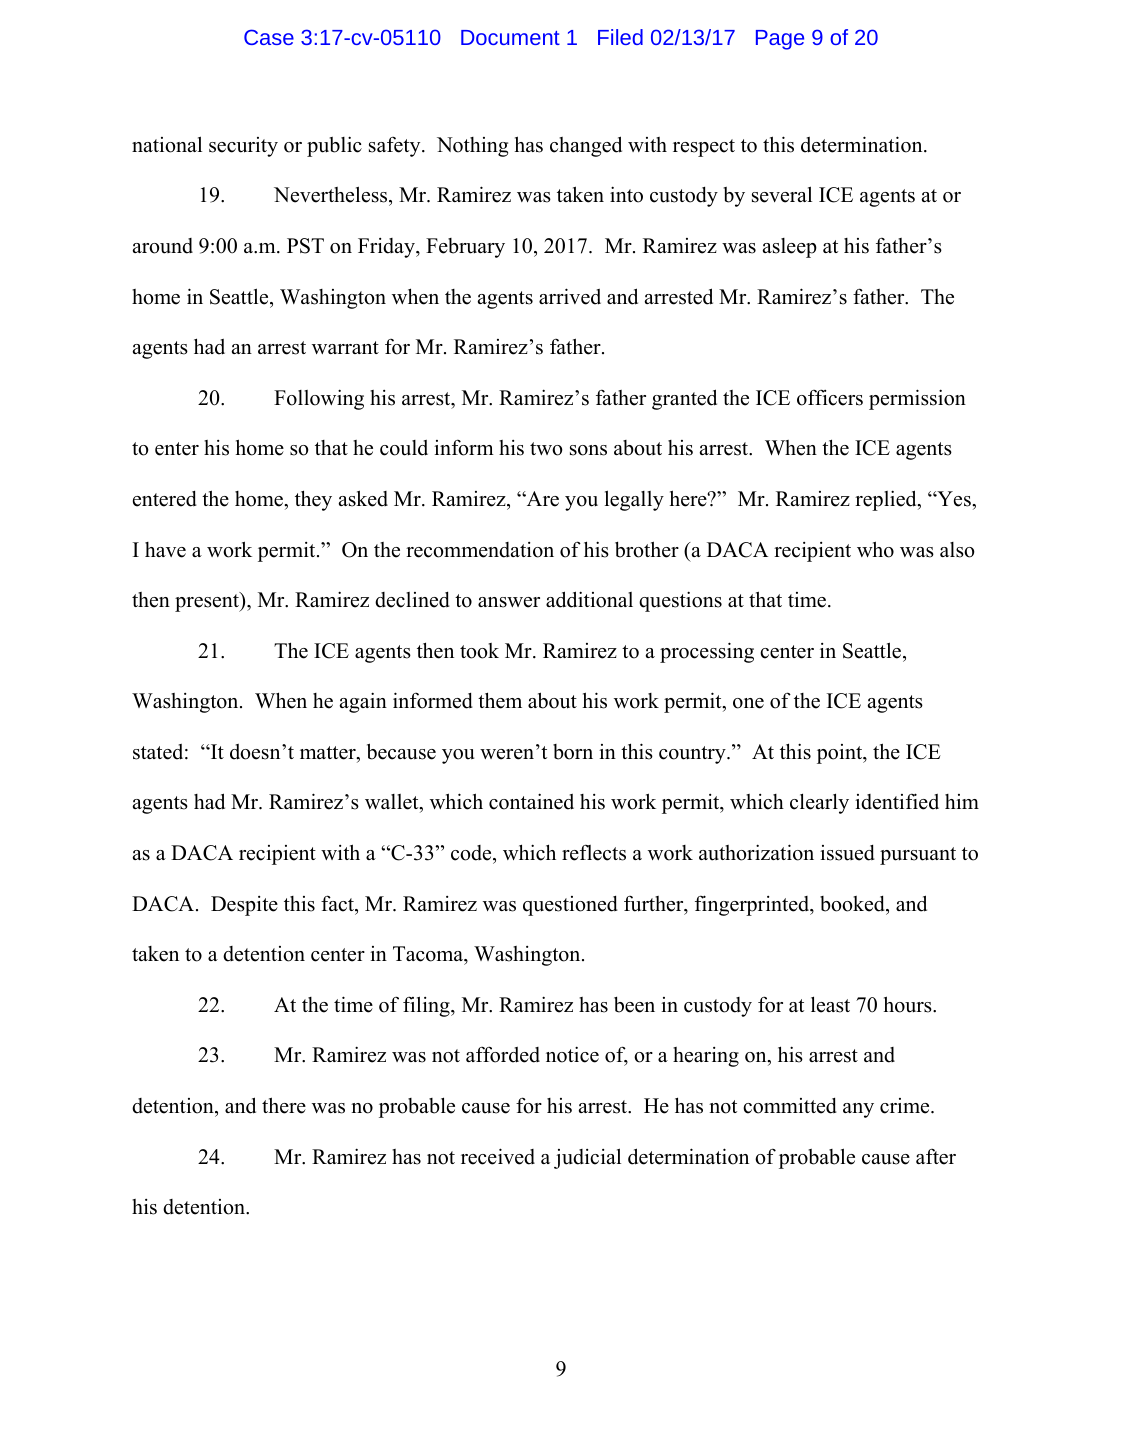 The image size is (1122, 1452). What do you see at coordinates (546, 449) in the image?
I see `two` at bounding box center [546, 449].
